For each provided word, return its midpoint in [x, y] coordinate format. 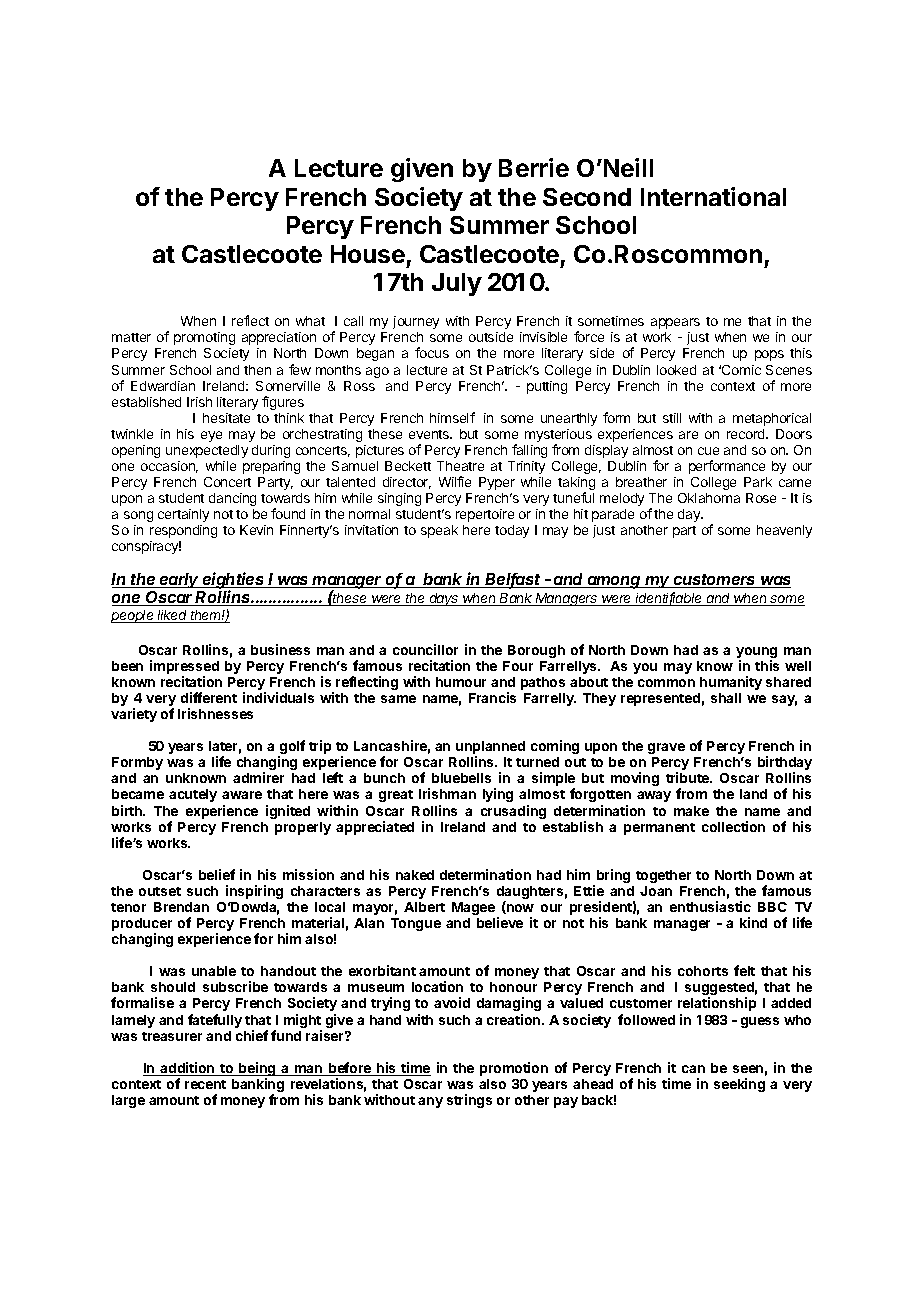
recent [205, 1084]
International [713, 196]
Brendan [181, 907]
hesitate [226, 418]
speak [439, 531]
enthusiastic [710, 906]
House [368, 254]
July [457, 284]
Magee [473, 908]
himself [452, 417]
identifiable [669, 599]
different [209, 697]
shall [726, 698]
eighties [234, 581]
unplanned [490, 749]
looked [676, 370]
